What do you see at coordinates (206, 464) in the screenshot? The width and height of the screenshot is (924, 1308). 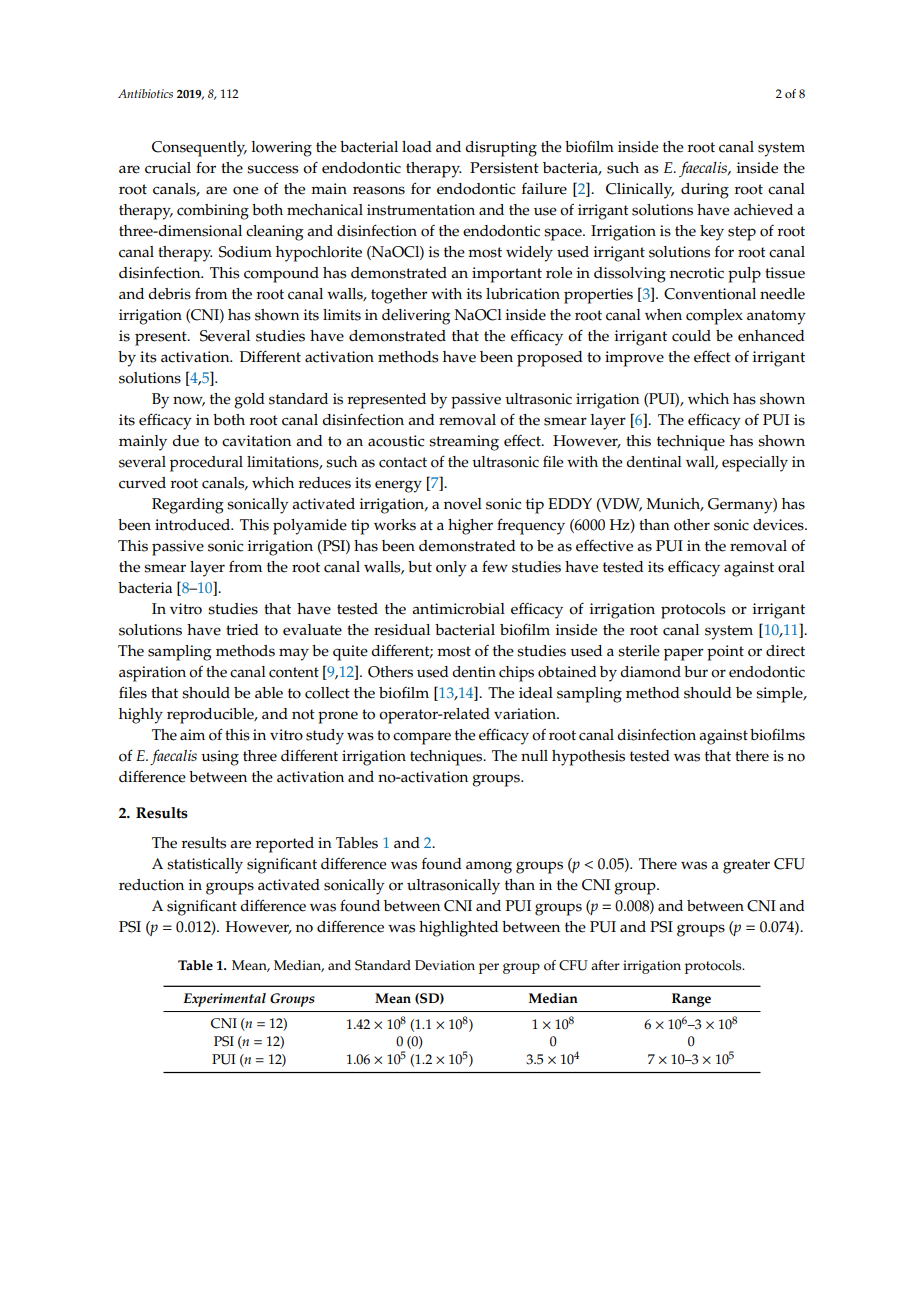 I see `procedural` at bounding box center [206, 464].
